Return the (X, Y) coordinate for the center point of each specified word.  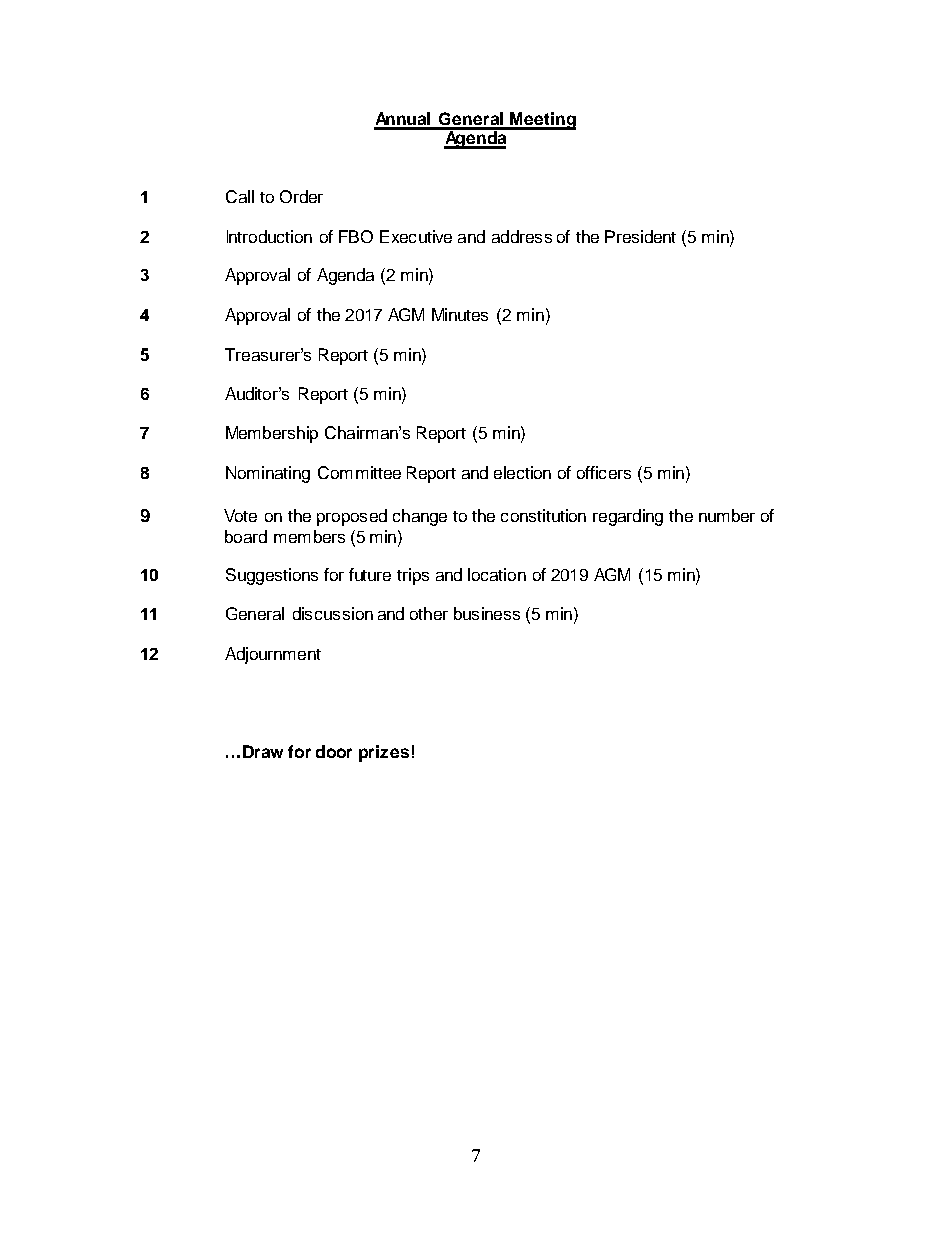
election (522, 472)
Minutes (460, 314)
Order (301, 196)
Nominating (268, 474)
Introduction (269, 236)
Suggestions (272, 576)
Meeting (541, 121)
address (522, 236)
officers (604, 472)
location (497, 574)
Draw (263, 751)
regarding (628, 517)
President (640, 236)
